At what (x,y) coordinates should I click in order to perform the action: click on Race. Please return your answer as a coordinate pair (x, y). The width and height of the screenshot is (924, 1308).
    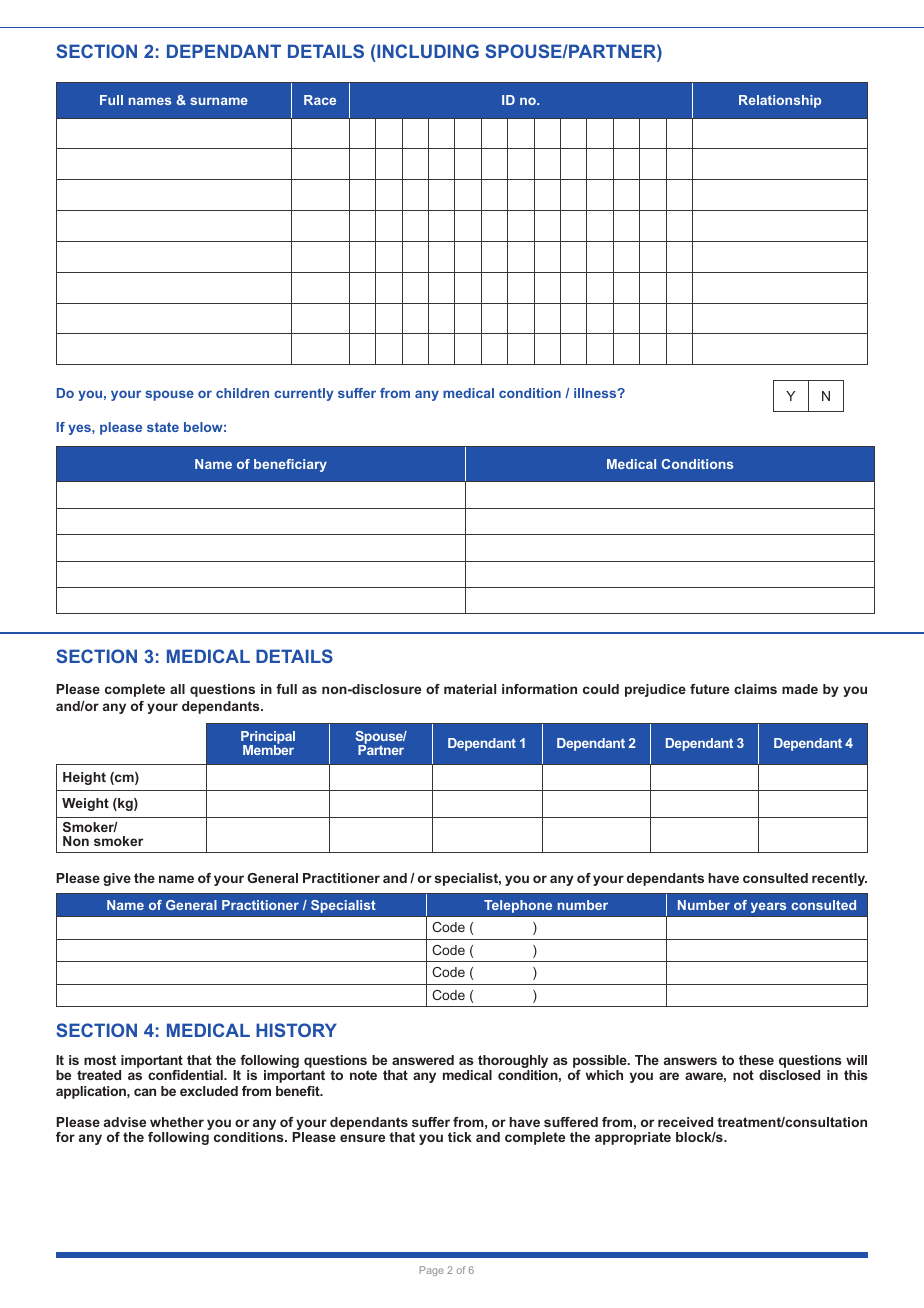
    Looking at the image, I should click on (320, 100).
